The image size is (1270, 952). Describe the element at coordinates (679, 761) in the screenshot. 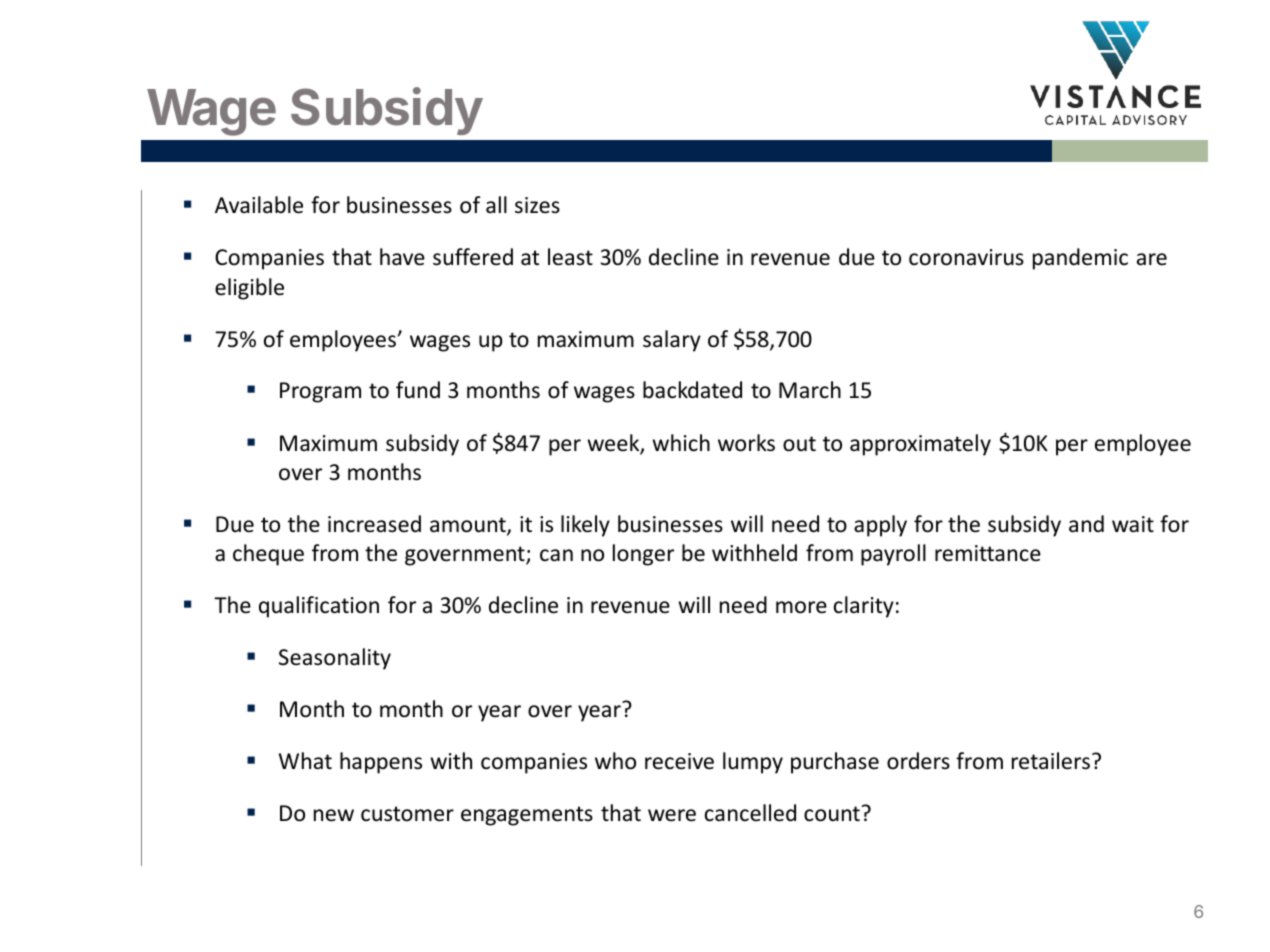

I see `receive` at that location.
